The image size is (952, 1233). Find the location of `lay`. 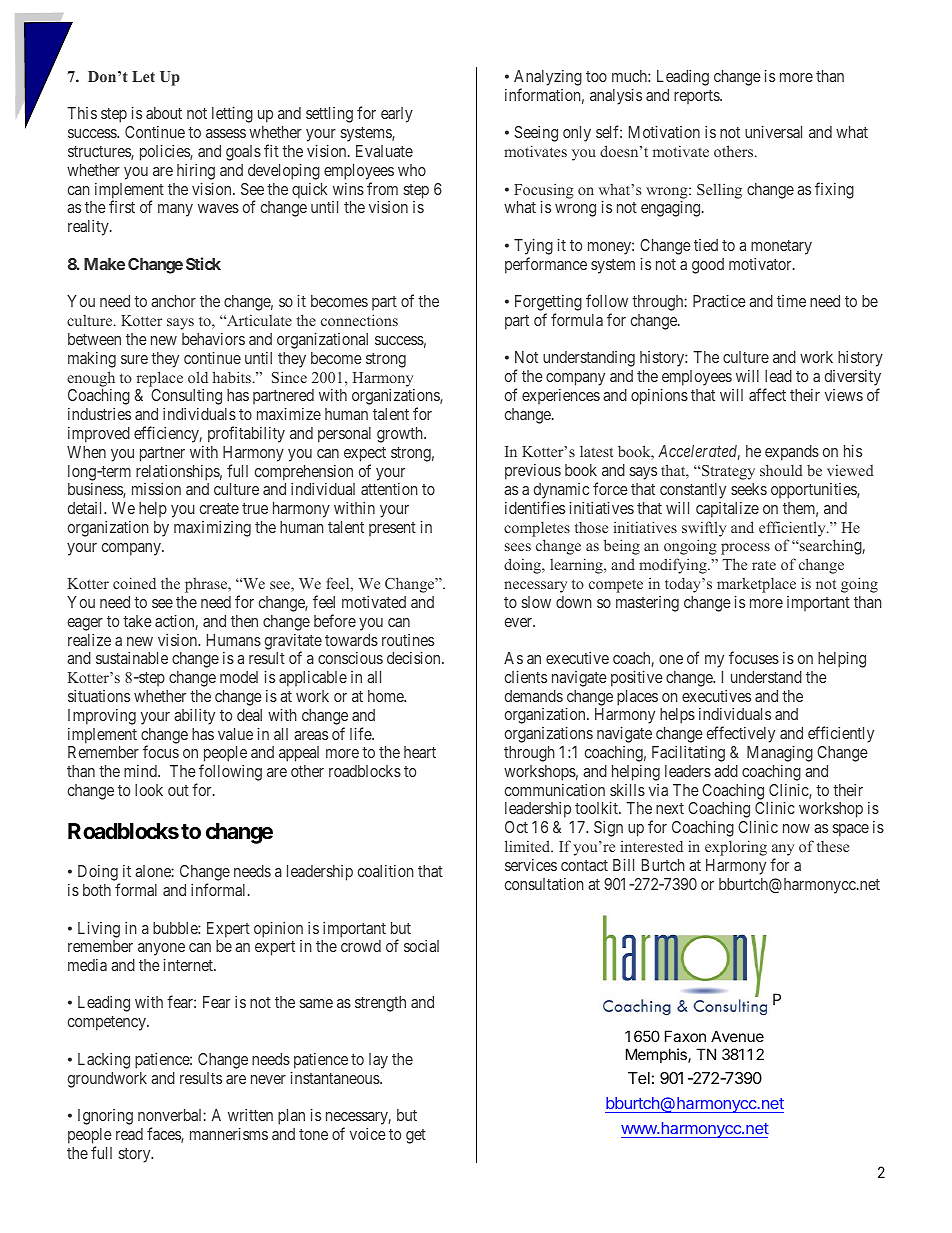

lay is located at coordinates (378, 1061).
